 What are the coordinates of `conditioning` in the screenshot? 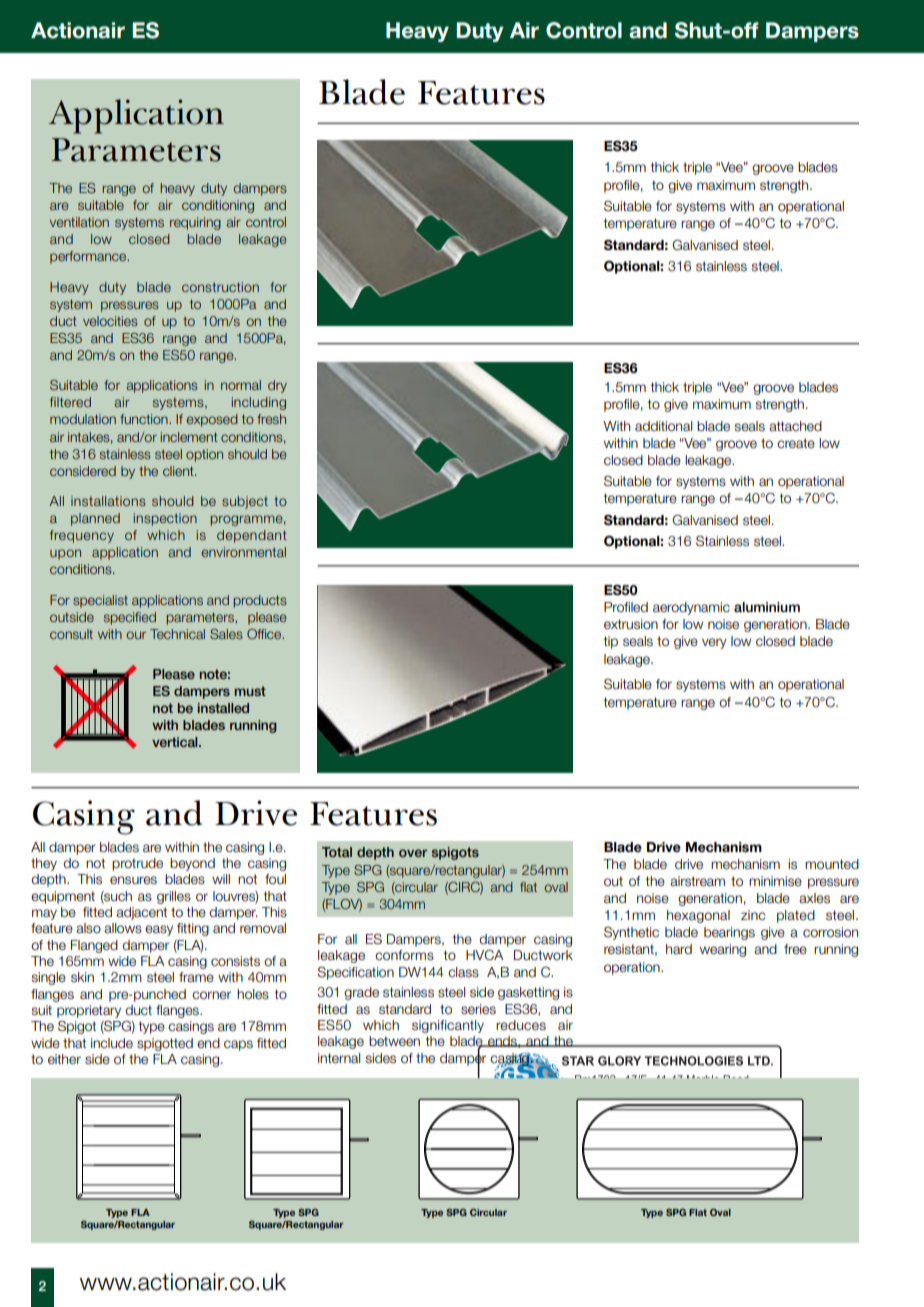 It's located at (218, 206).
